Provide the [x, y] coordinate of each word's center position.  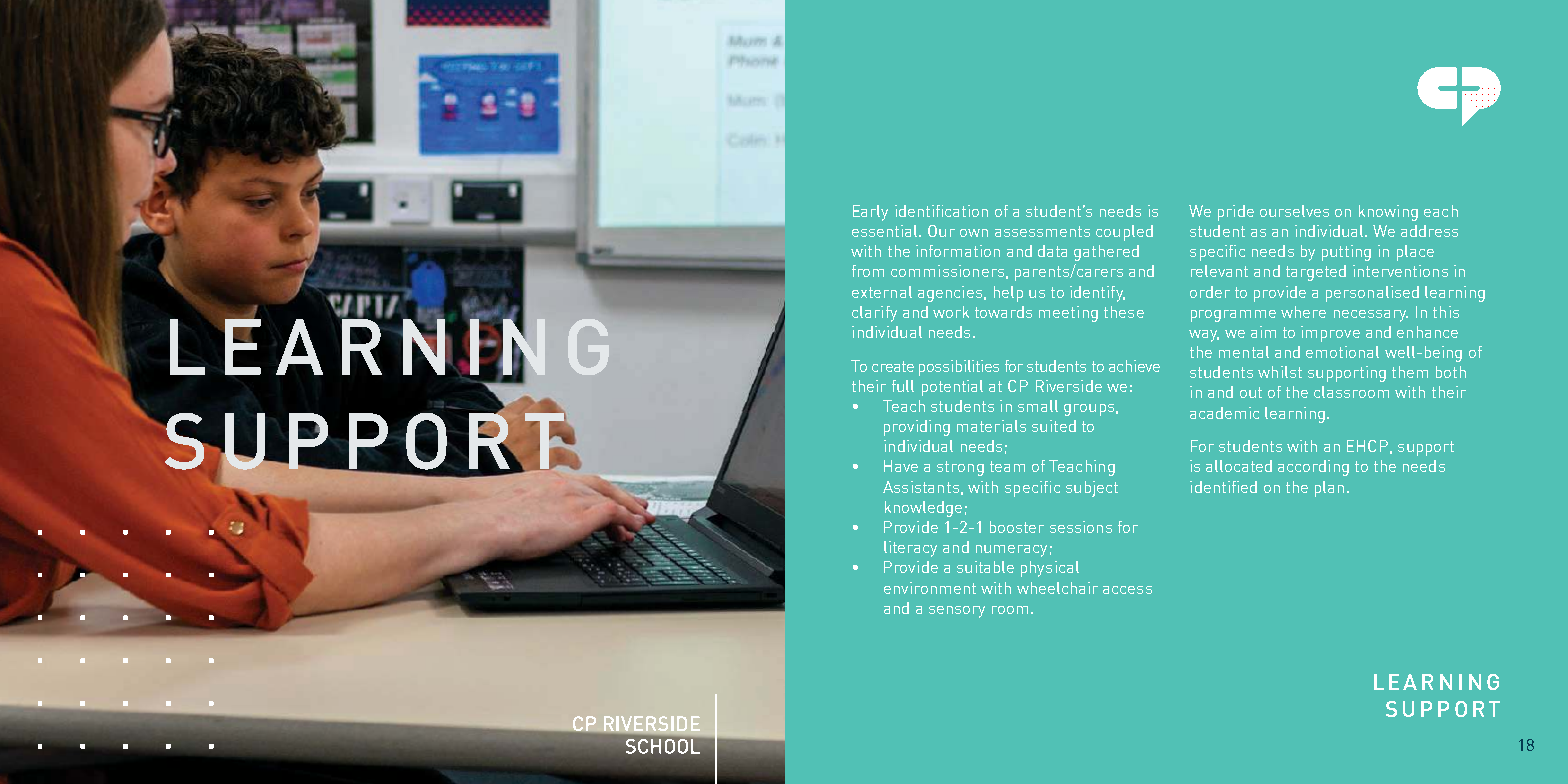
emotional [1342, 352]
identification [941, 211]
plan [1329, 489]
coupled [1124, 233]
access [1127, 590]
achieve [1134, 366]
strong [960, 468]
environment [930, 588]
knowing [1388, 213]
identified [1223, 487]
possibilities [959, 368]
